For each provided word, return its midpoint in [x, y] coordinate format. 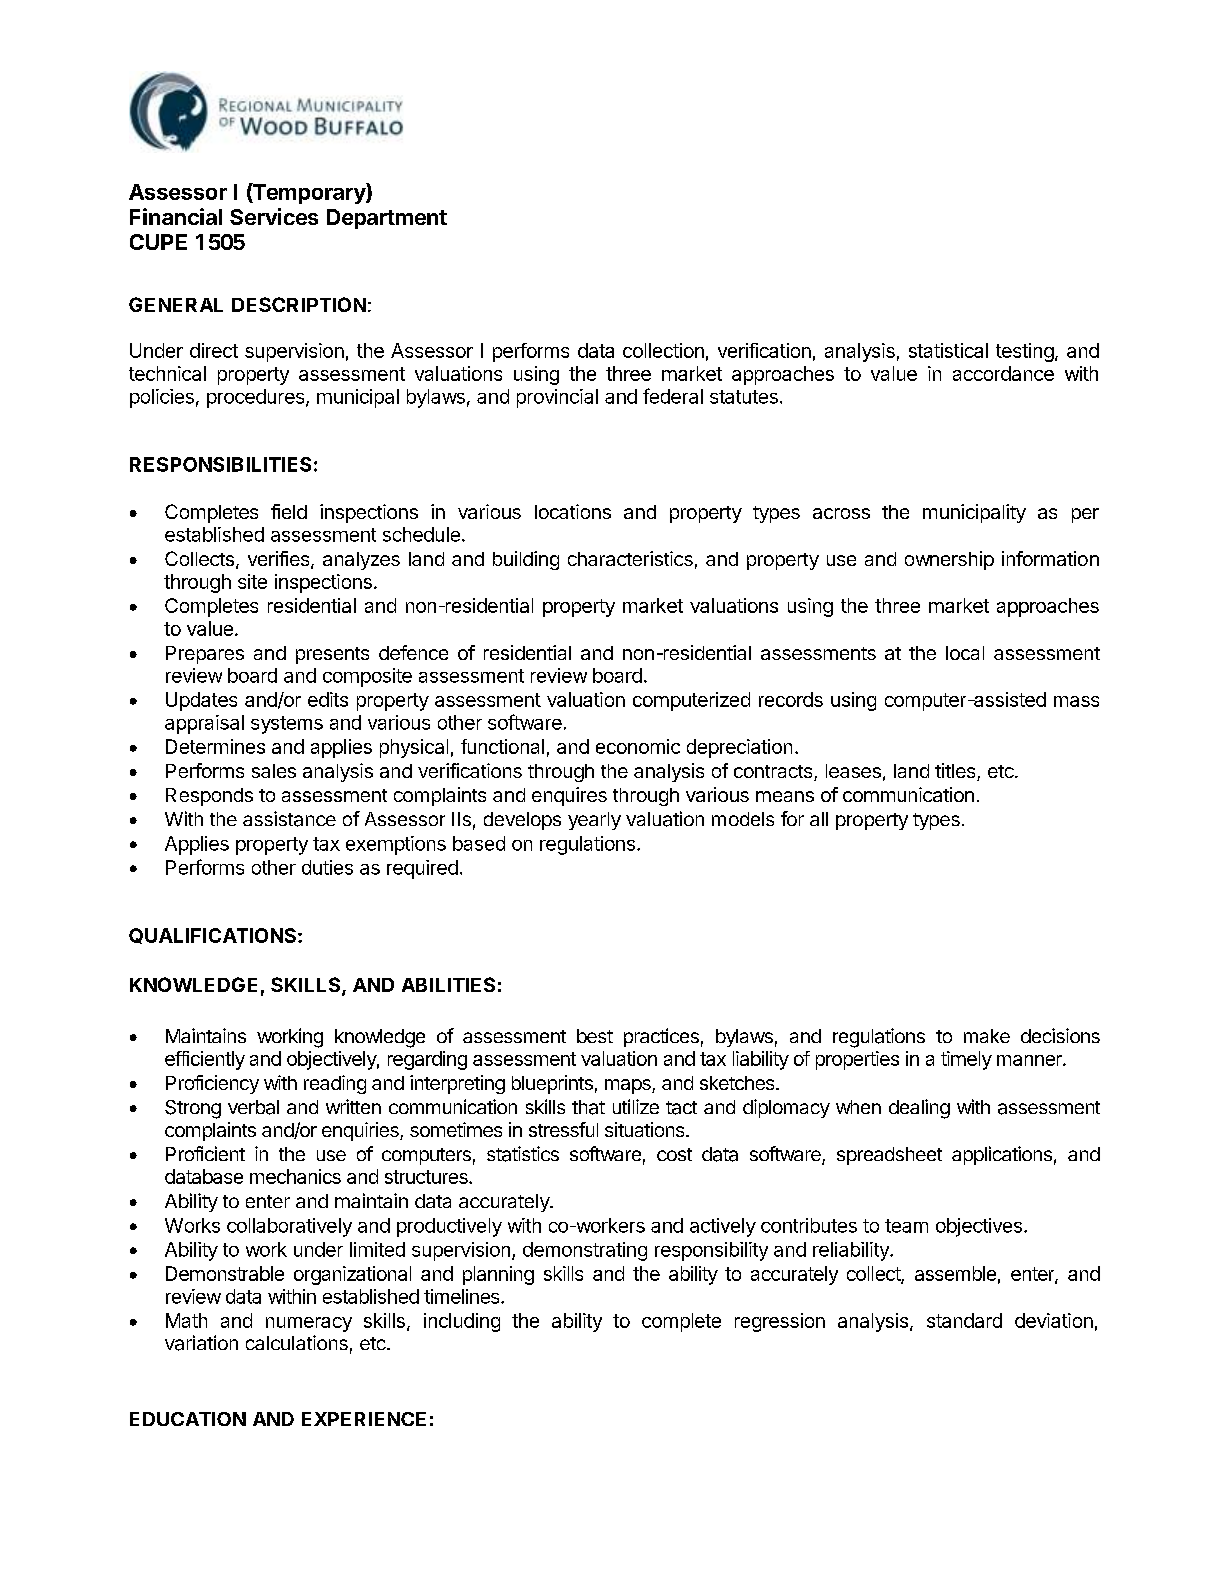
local [965, 653]
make [987, 1036]
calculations [297, 1342]
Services [274, 216]
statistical [948, 350]
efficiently [205, 1060]
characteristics [630, 558]
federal [673, 396]
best [595, 1036]
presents [332, 655]
